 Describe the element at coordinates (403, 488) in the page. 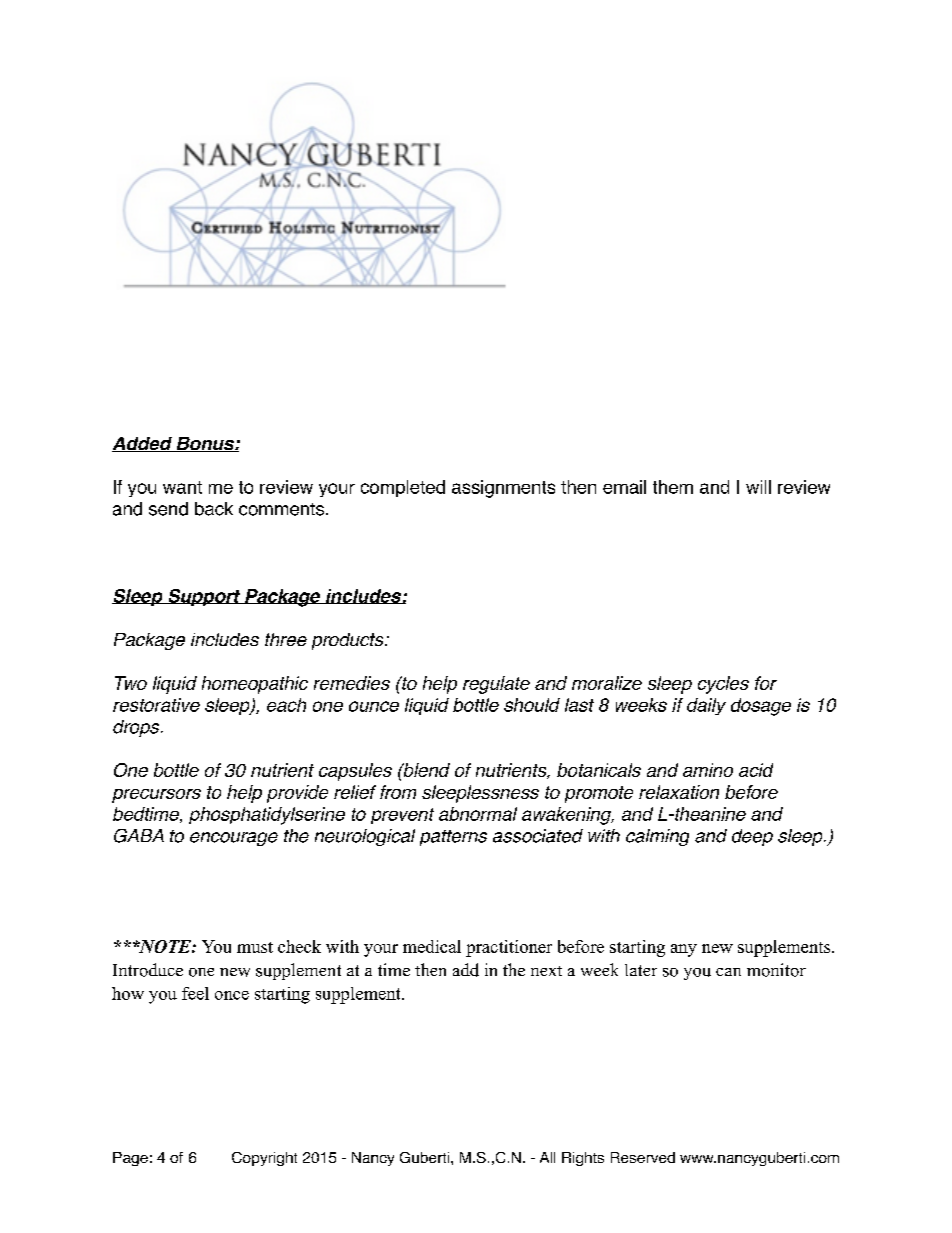

I see `completed` at that location.
